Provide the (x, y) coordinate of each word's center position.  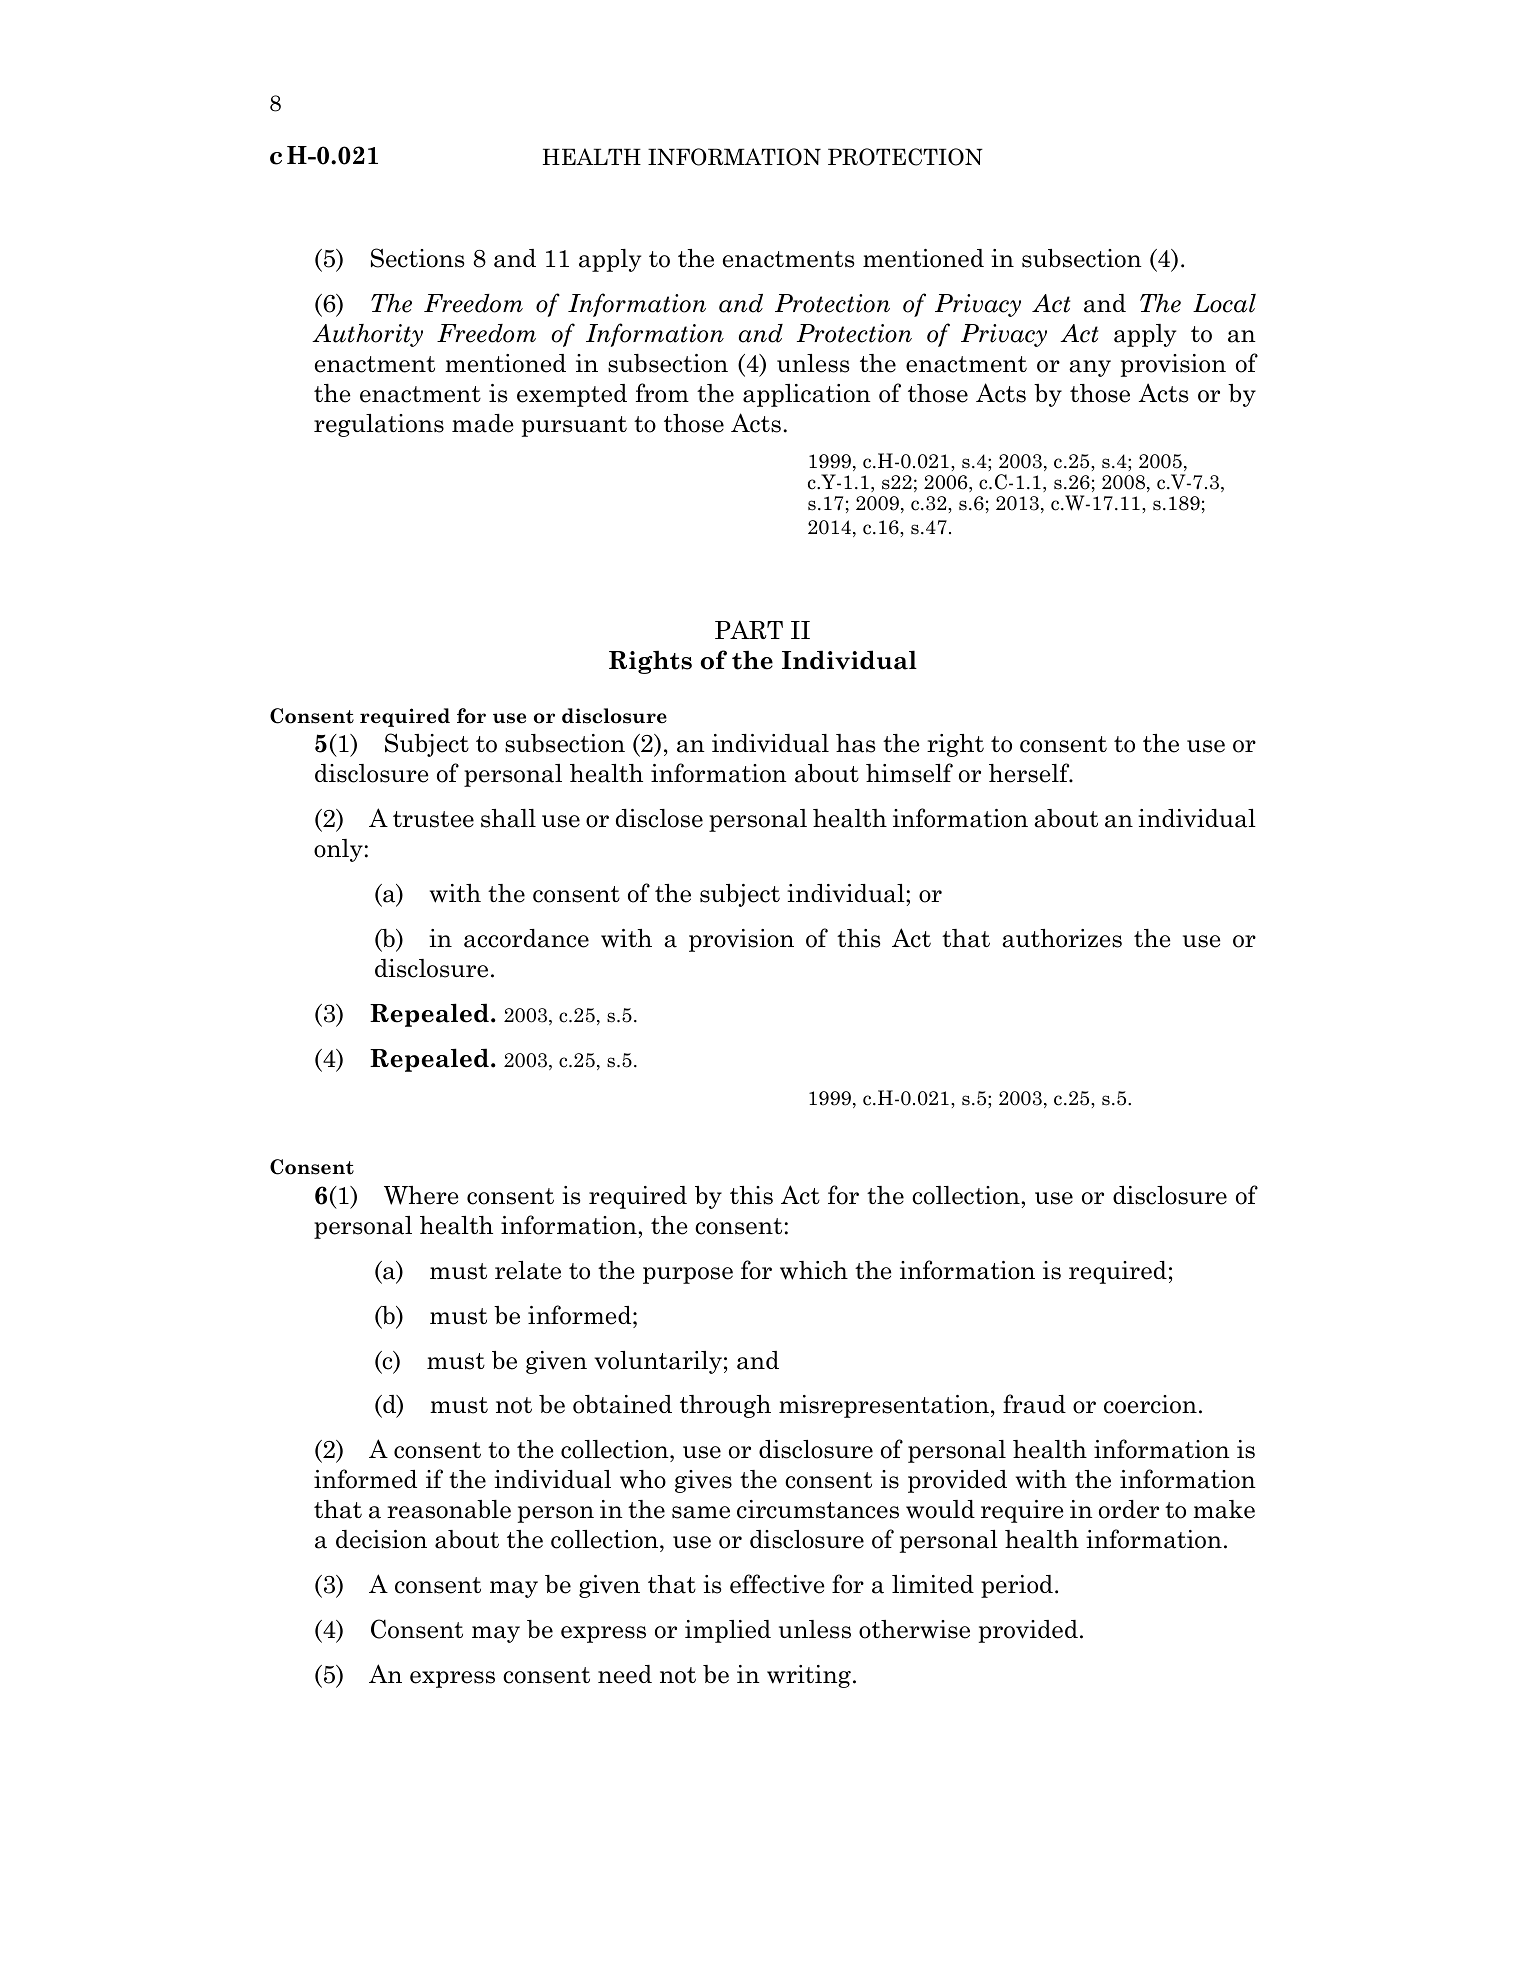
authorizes (1062, 938)
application (807, 395)
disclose (659, 818)
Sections (418, 258)
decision (381, 1539)
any (1090, 368)
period (1017, 1586)
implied (728, 1631)
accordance (526, 938)
